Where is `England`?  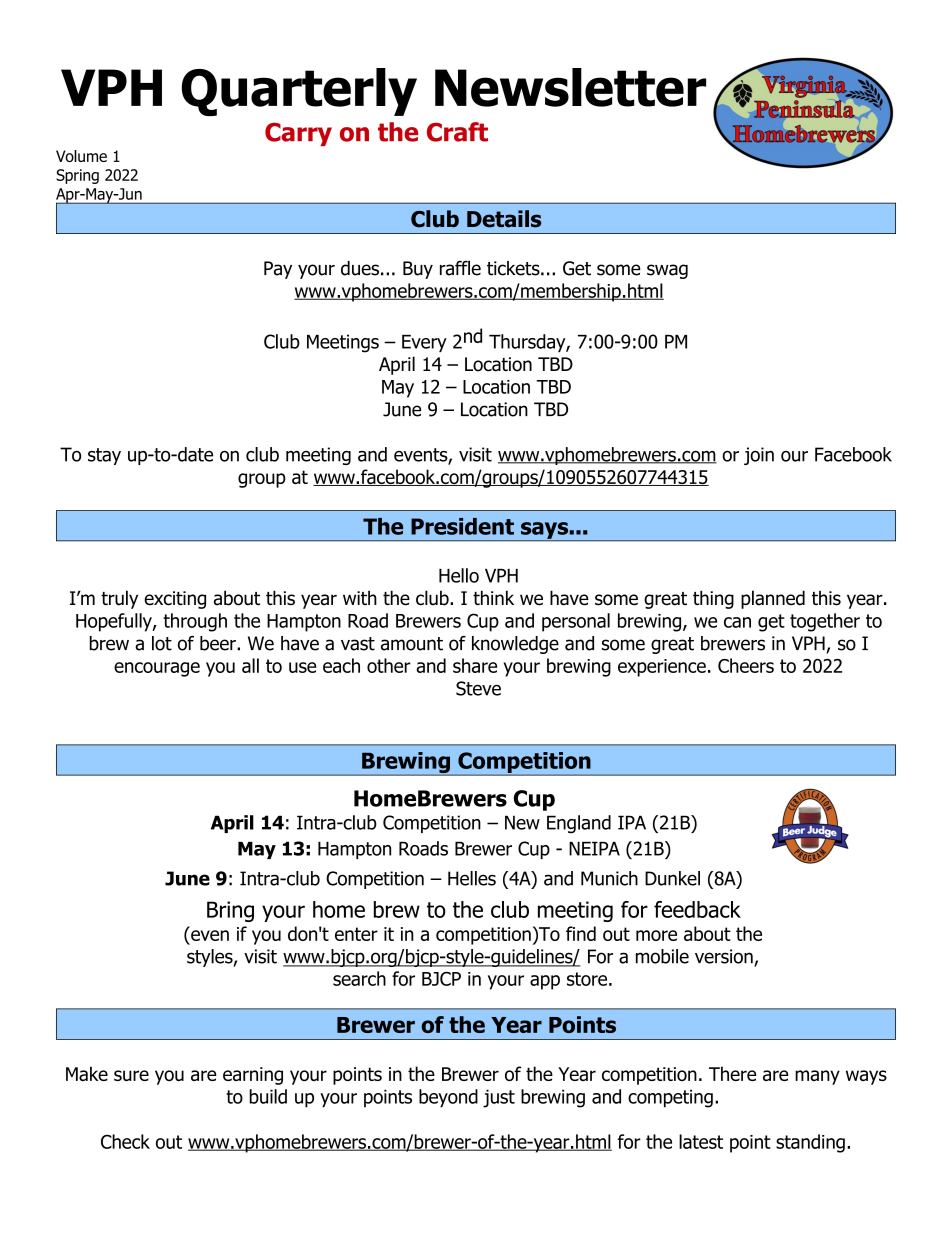
England is located at coordinates (579, 824).
